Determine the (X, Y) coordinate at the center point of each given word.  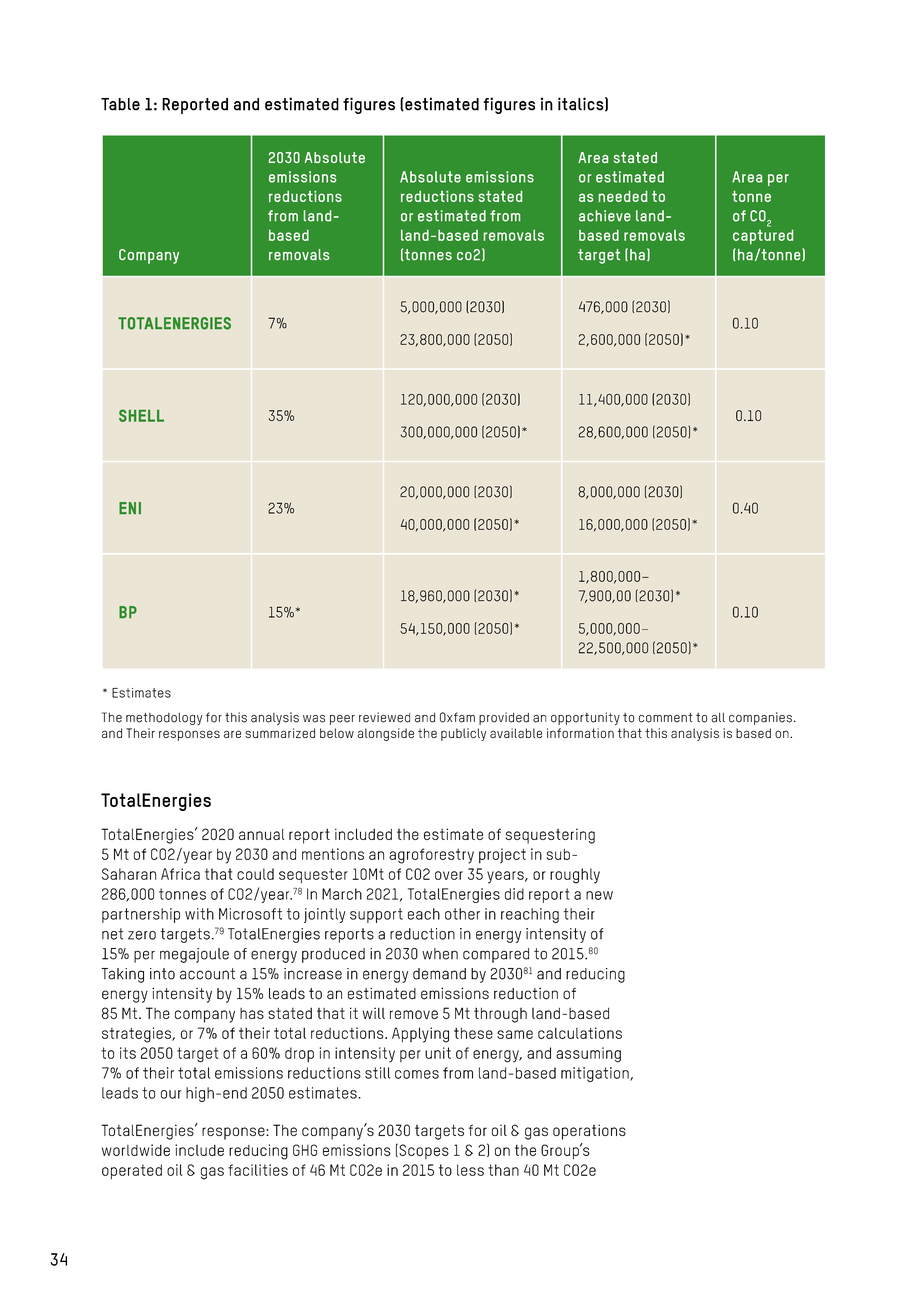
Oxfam (457, 717)
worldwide (136, 1150)
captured (763, 237)
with (199, 914)
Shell (141, 415)
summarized (280, 733)
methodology (164, 719)
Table (120, 104)
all (718, 718)
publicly (463, 734)
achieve (605, 216)
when (440, 954)
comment (665, 718)
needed (623, 196)
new (599, 895)
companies (760, 718)
